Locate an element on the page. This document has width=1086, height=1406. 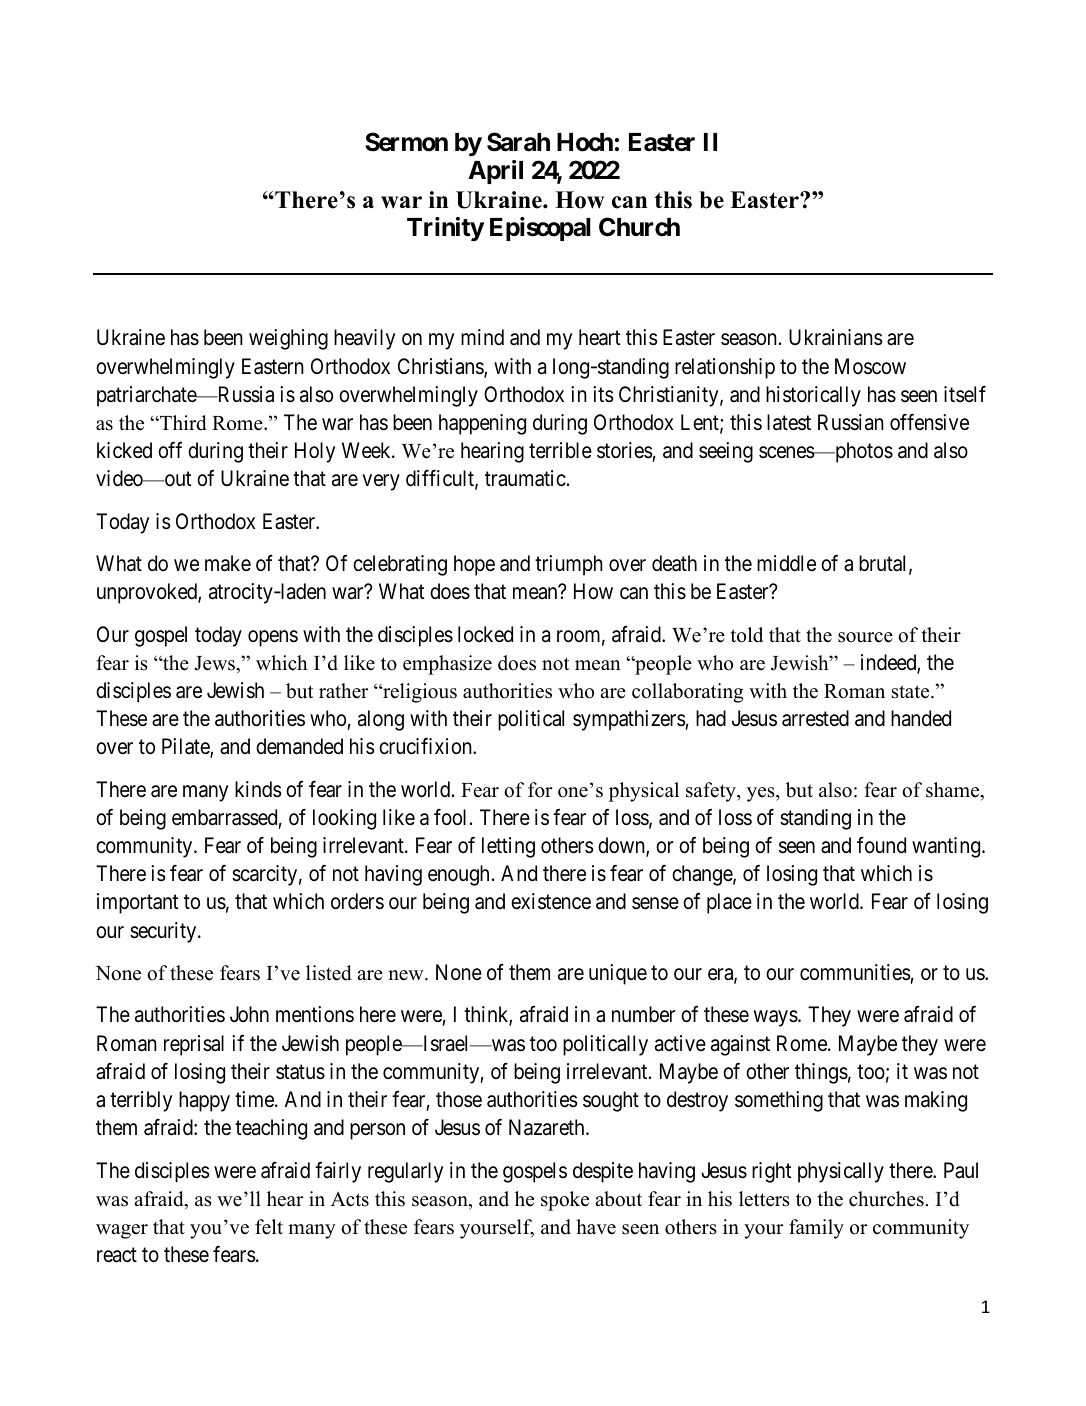
spoke is located at coordinates (565, 1201).
